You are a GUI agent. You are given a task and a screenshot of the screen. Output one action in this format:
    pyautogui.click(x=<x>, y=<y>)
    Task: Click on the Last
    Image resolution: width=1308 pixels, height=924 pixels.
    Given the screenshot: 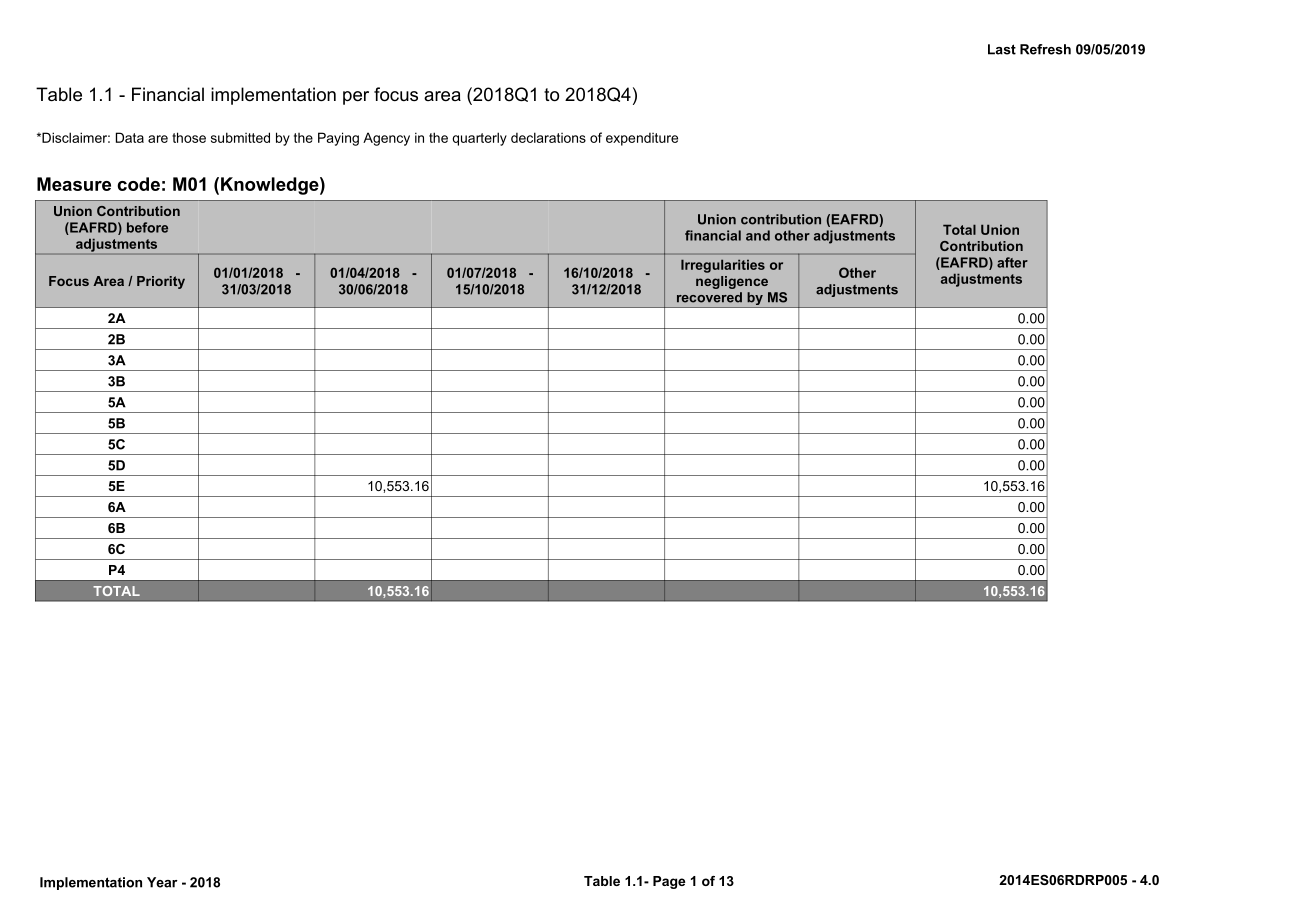 What is the action you would take?
    pyautogui.click(x=1002, y=49)
